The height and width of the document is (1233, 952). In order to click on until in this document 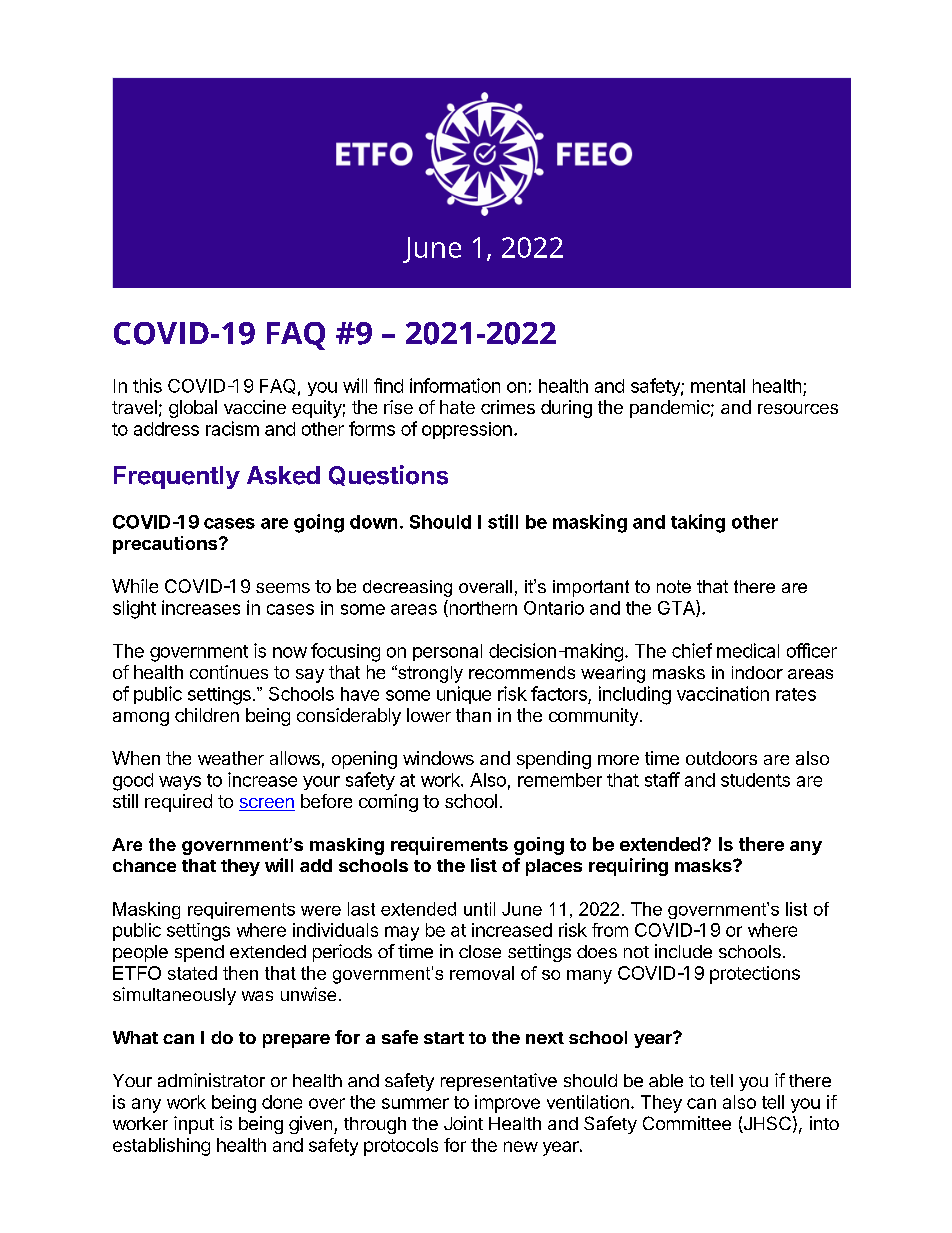, I will do `click(479, 909)`.
